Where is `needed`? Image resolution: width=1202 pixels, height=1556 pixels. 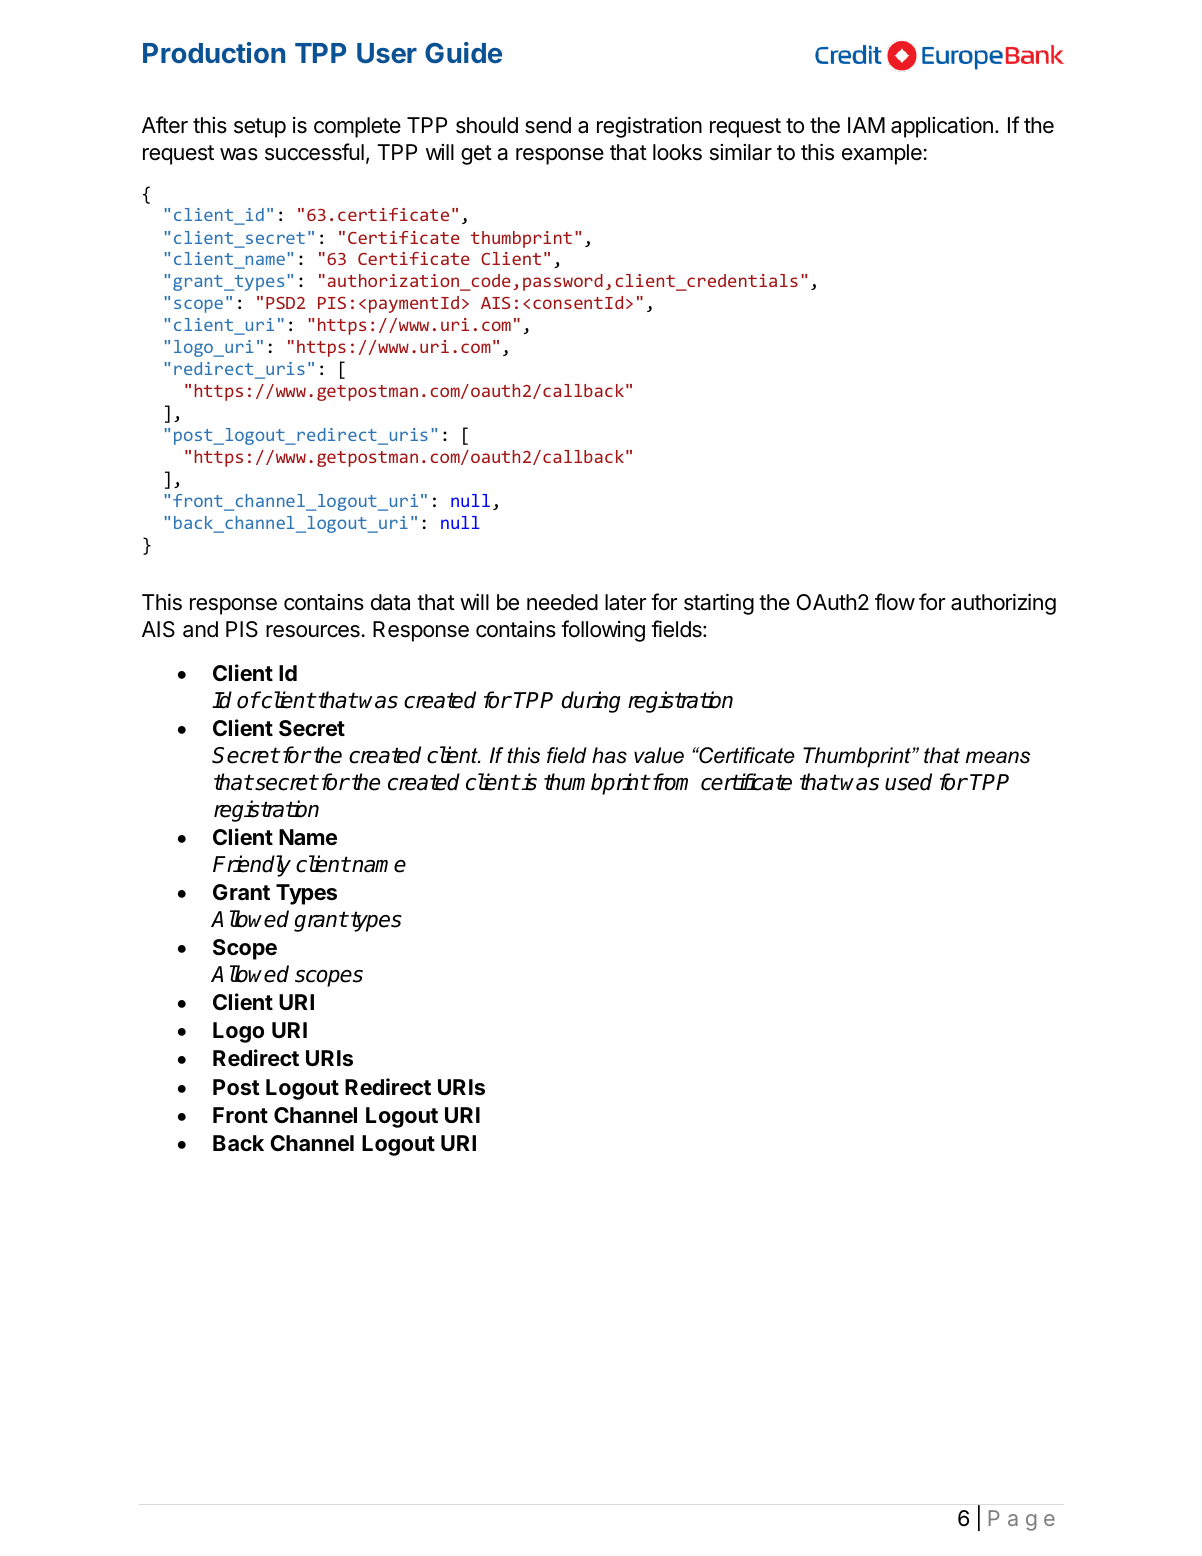 needed is located at coordinates (562, 602).
